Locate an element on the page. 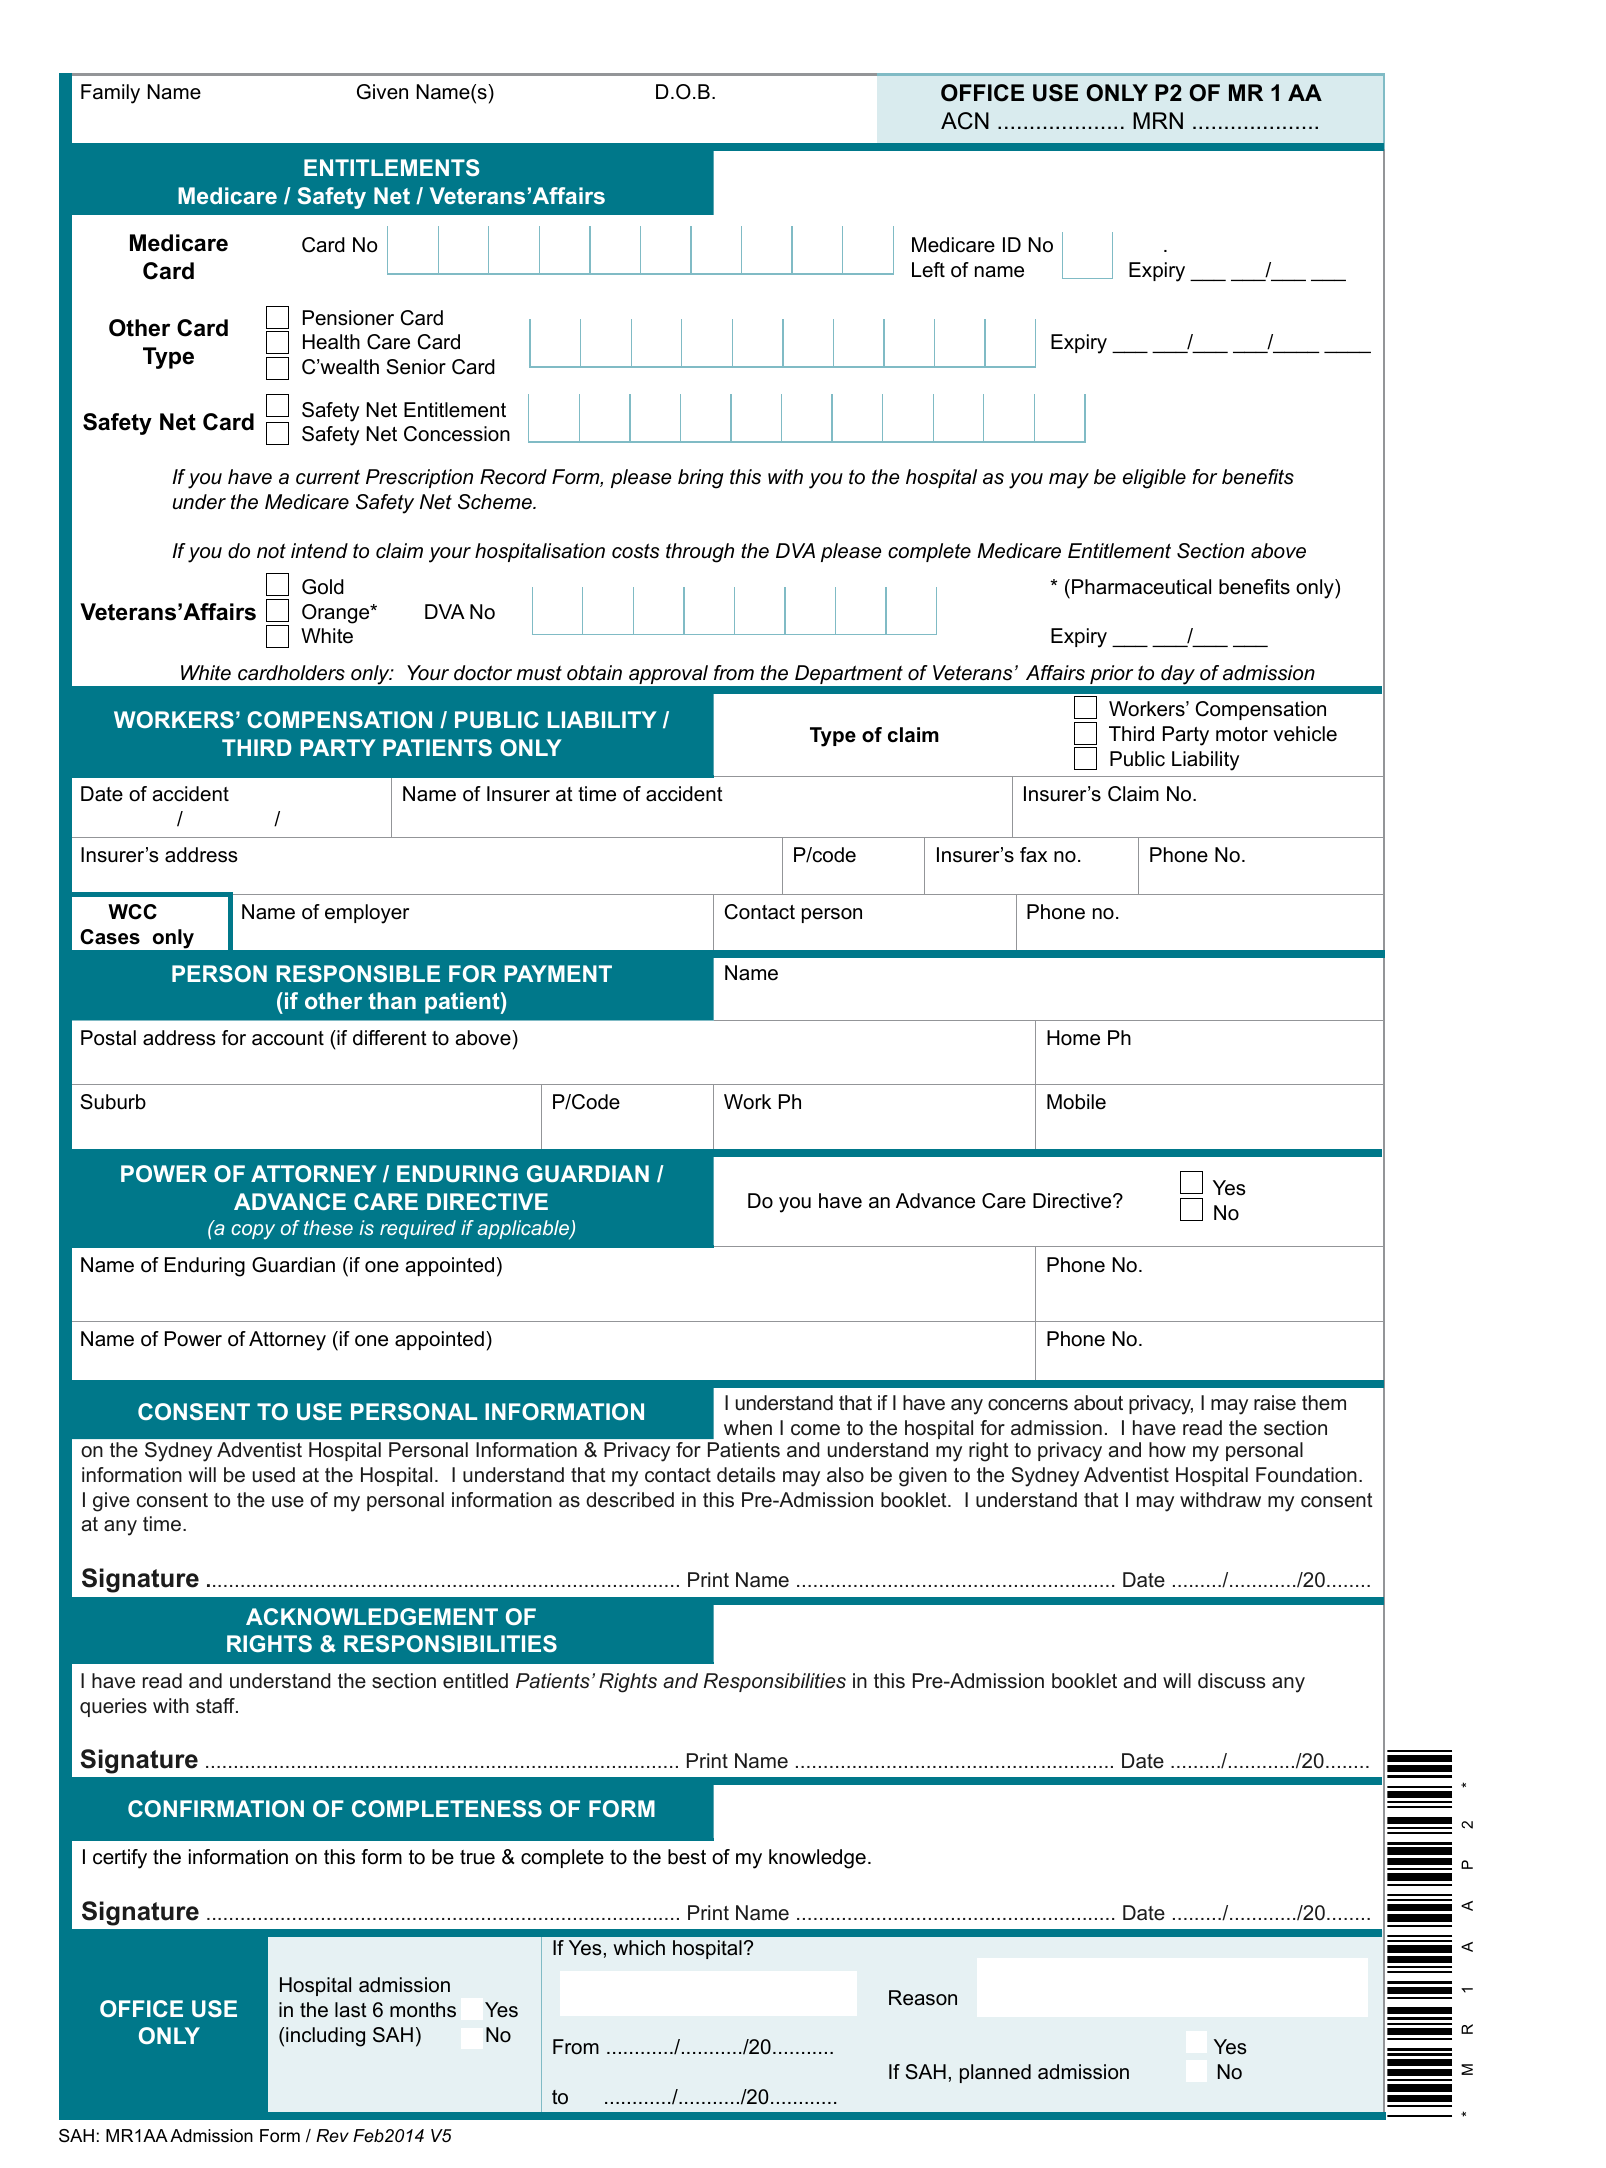 This page has width=1606, height=2168. including is located at coordinates (325, 2037).
